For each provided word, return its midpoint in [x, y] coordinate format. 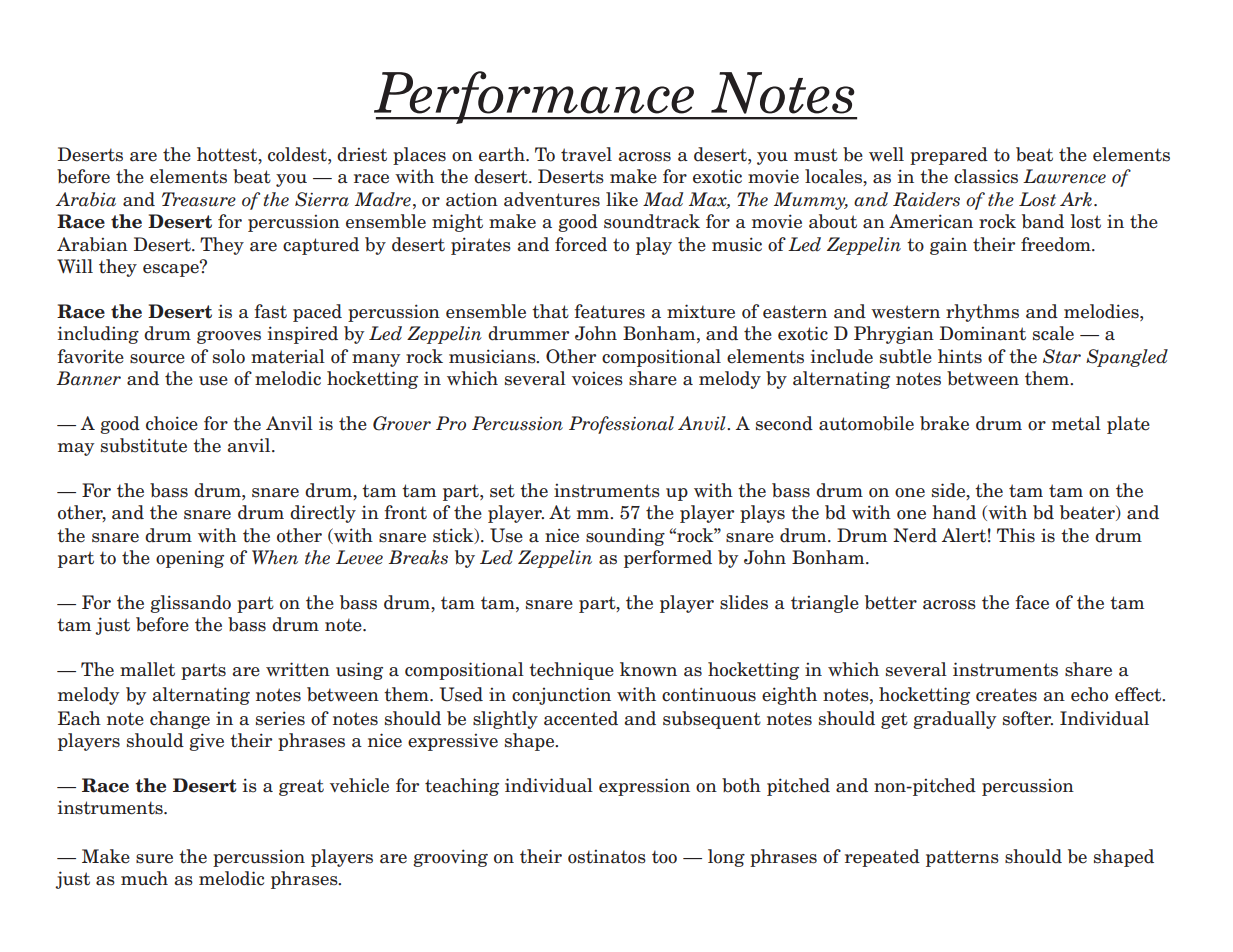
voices [597, 379]
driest [362, 154]
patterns [962, 858]
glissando [190, 604]
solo [229, 356]
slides [744, 602]
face [1032, 602]
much [144, 878]
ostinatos [607, 857]
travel [586, 154]
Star [1062, 356]
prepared [949, 156]
